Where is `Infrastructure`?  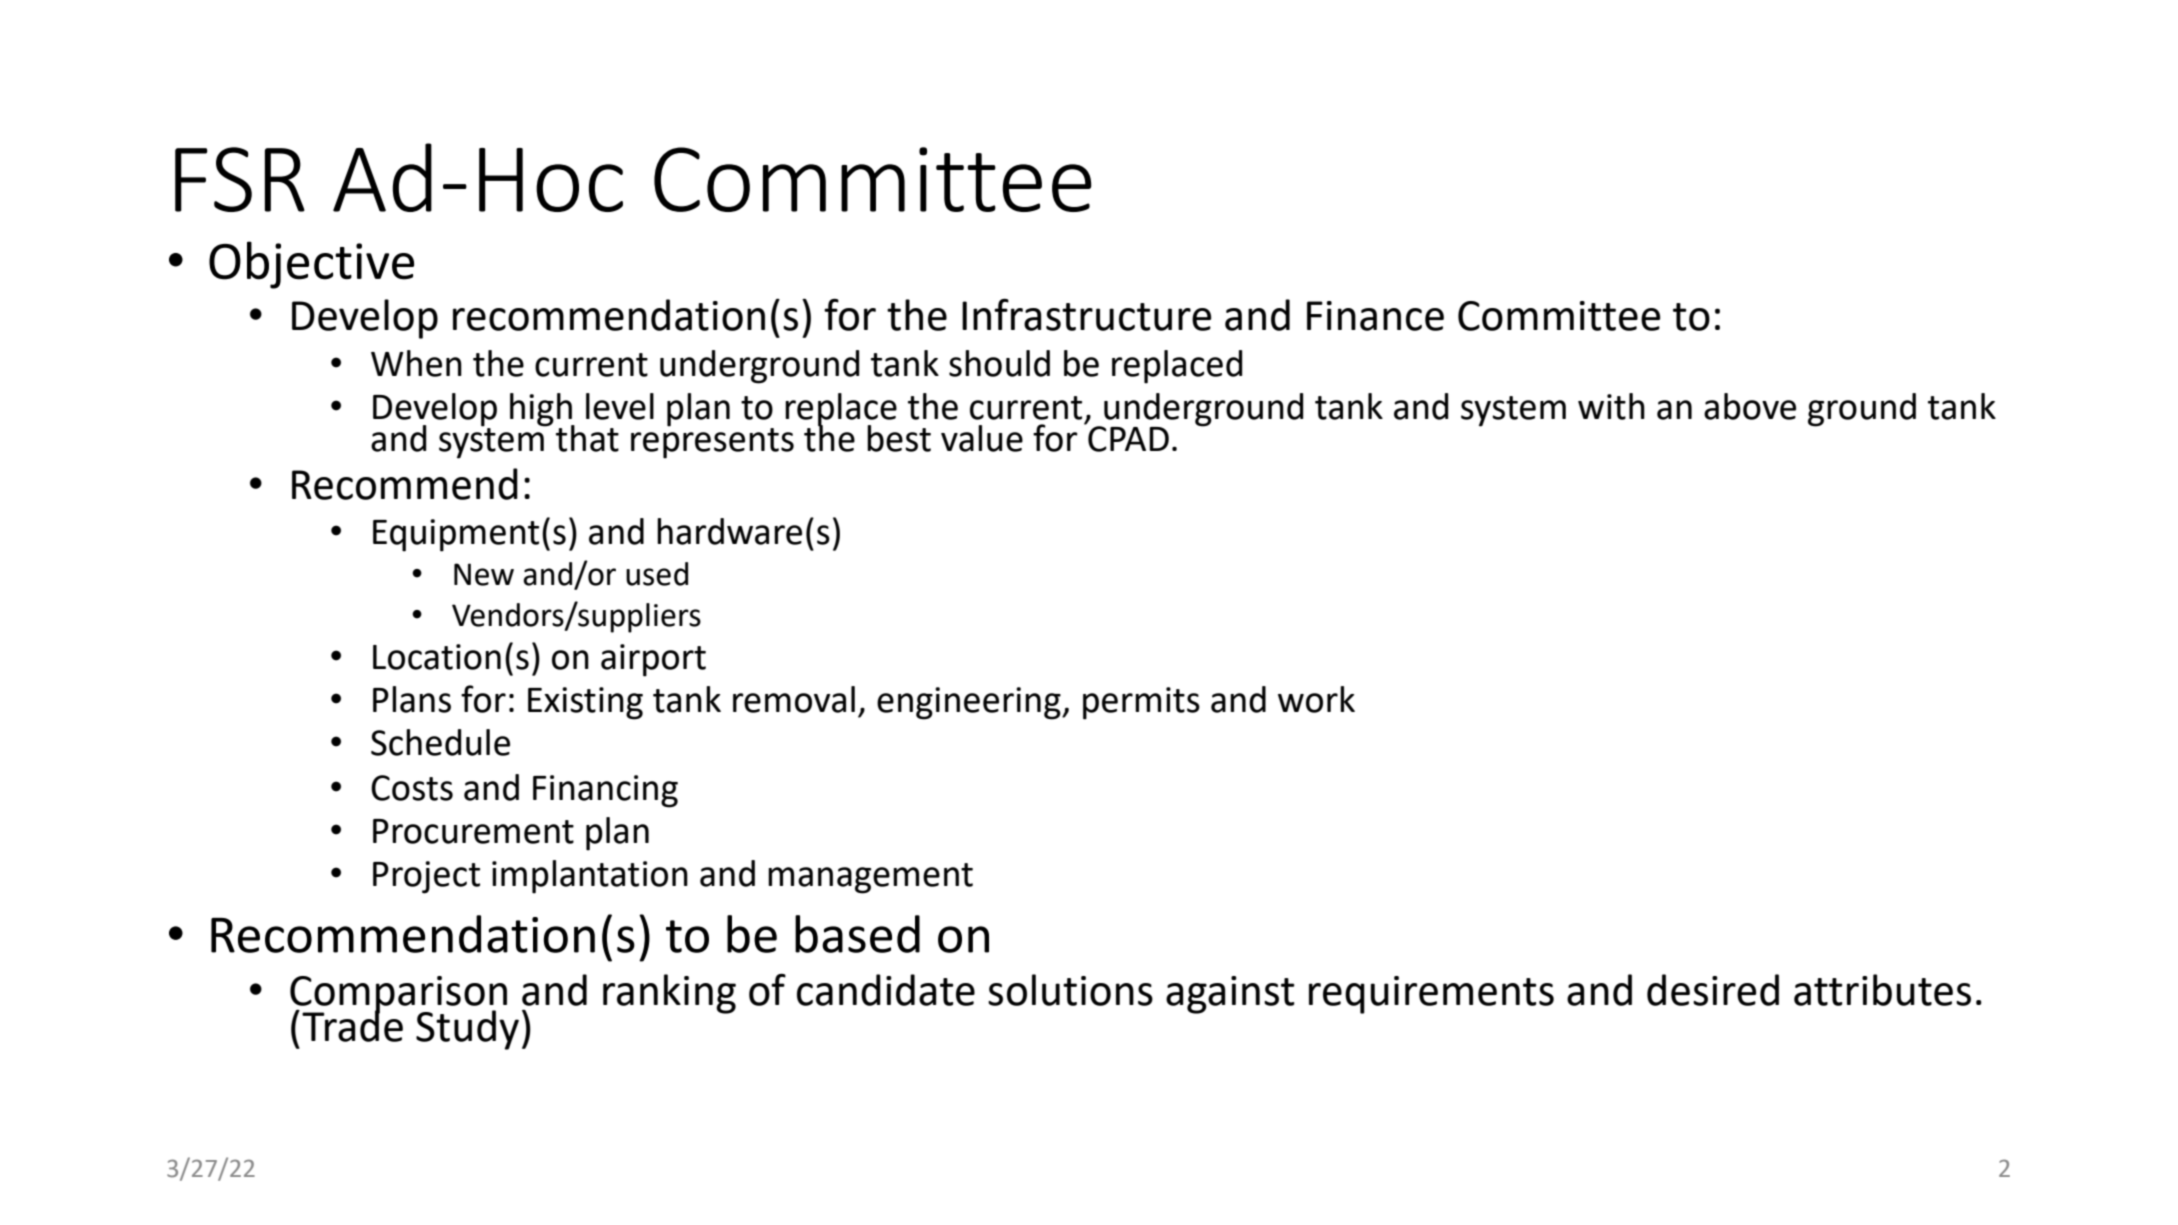 Infrastructure is located at coordinates (1086, 315).
